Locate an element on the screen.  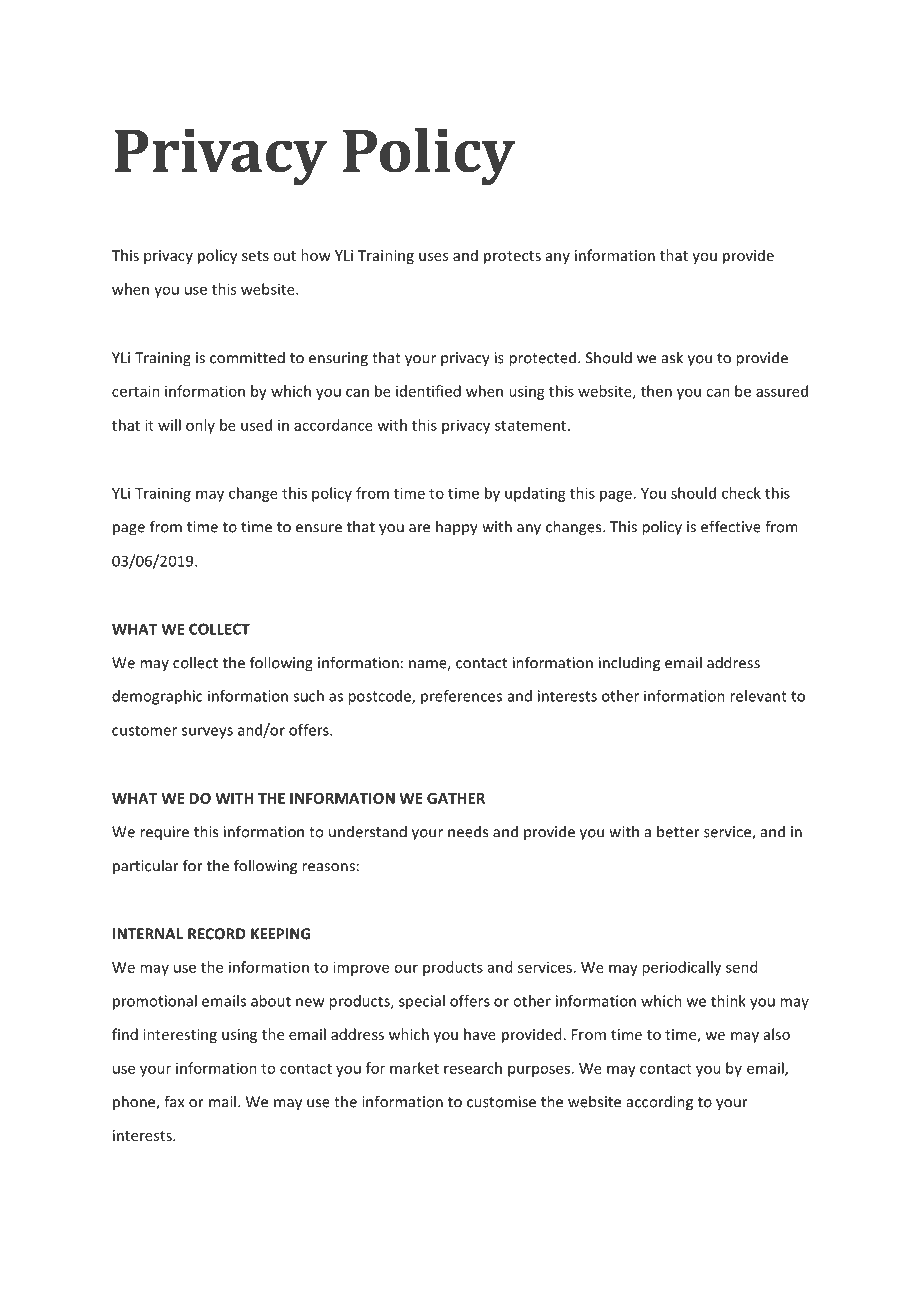
uses is located at coordinates (433, 257).
